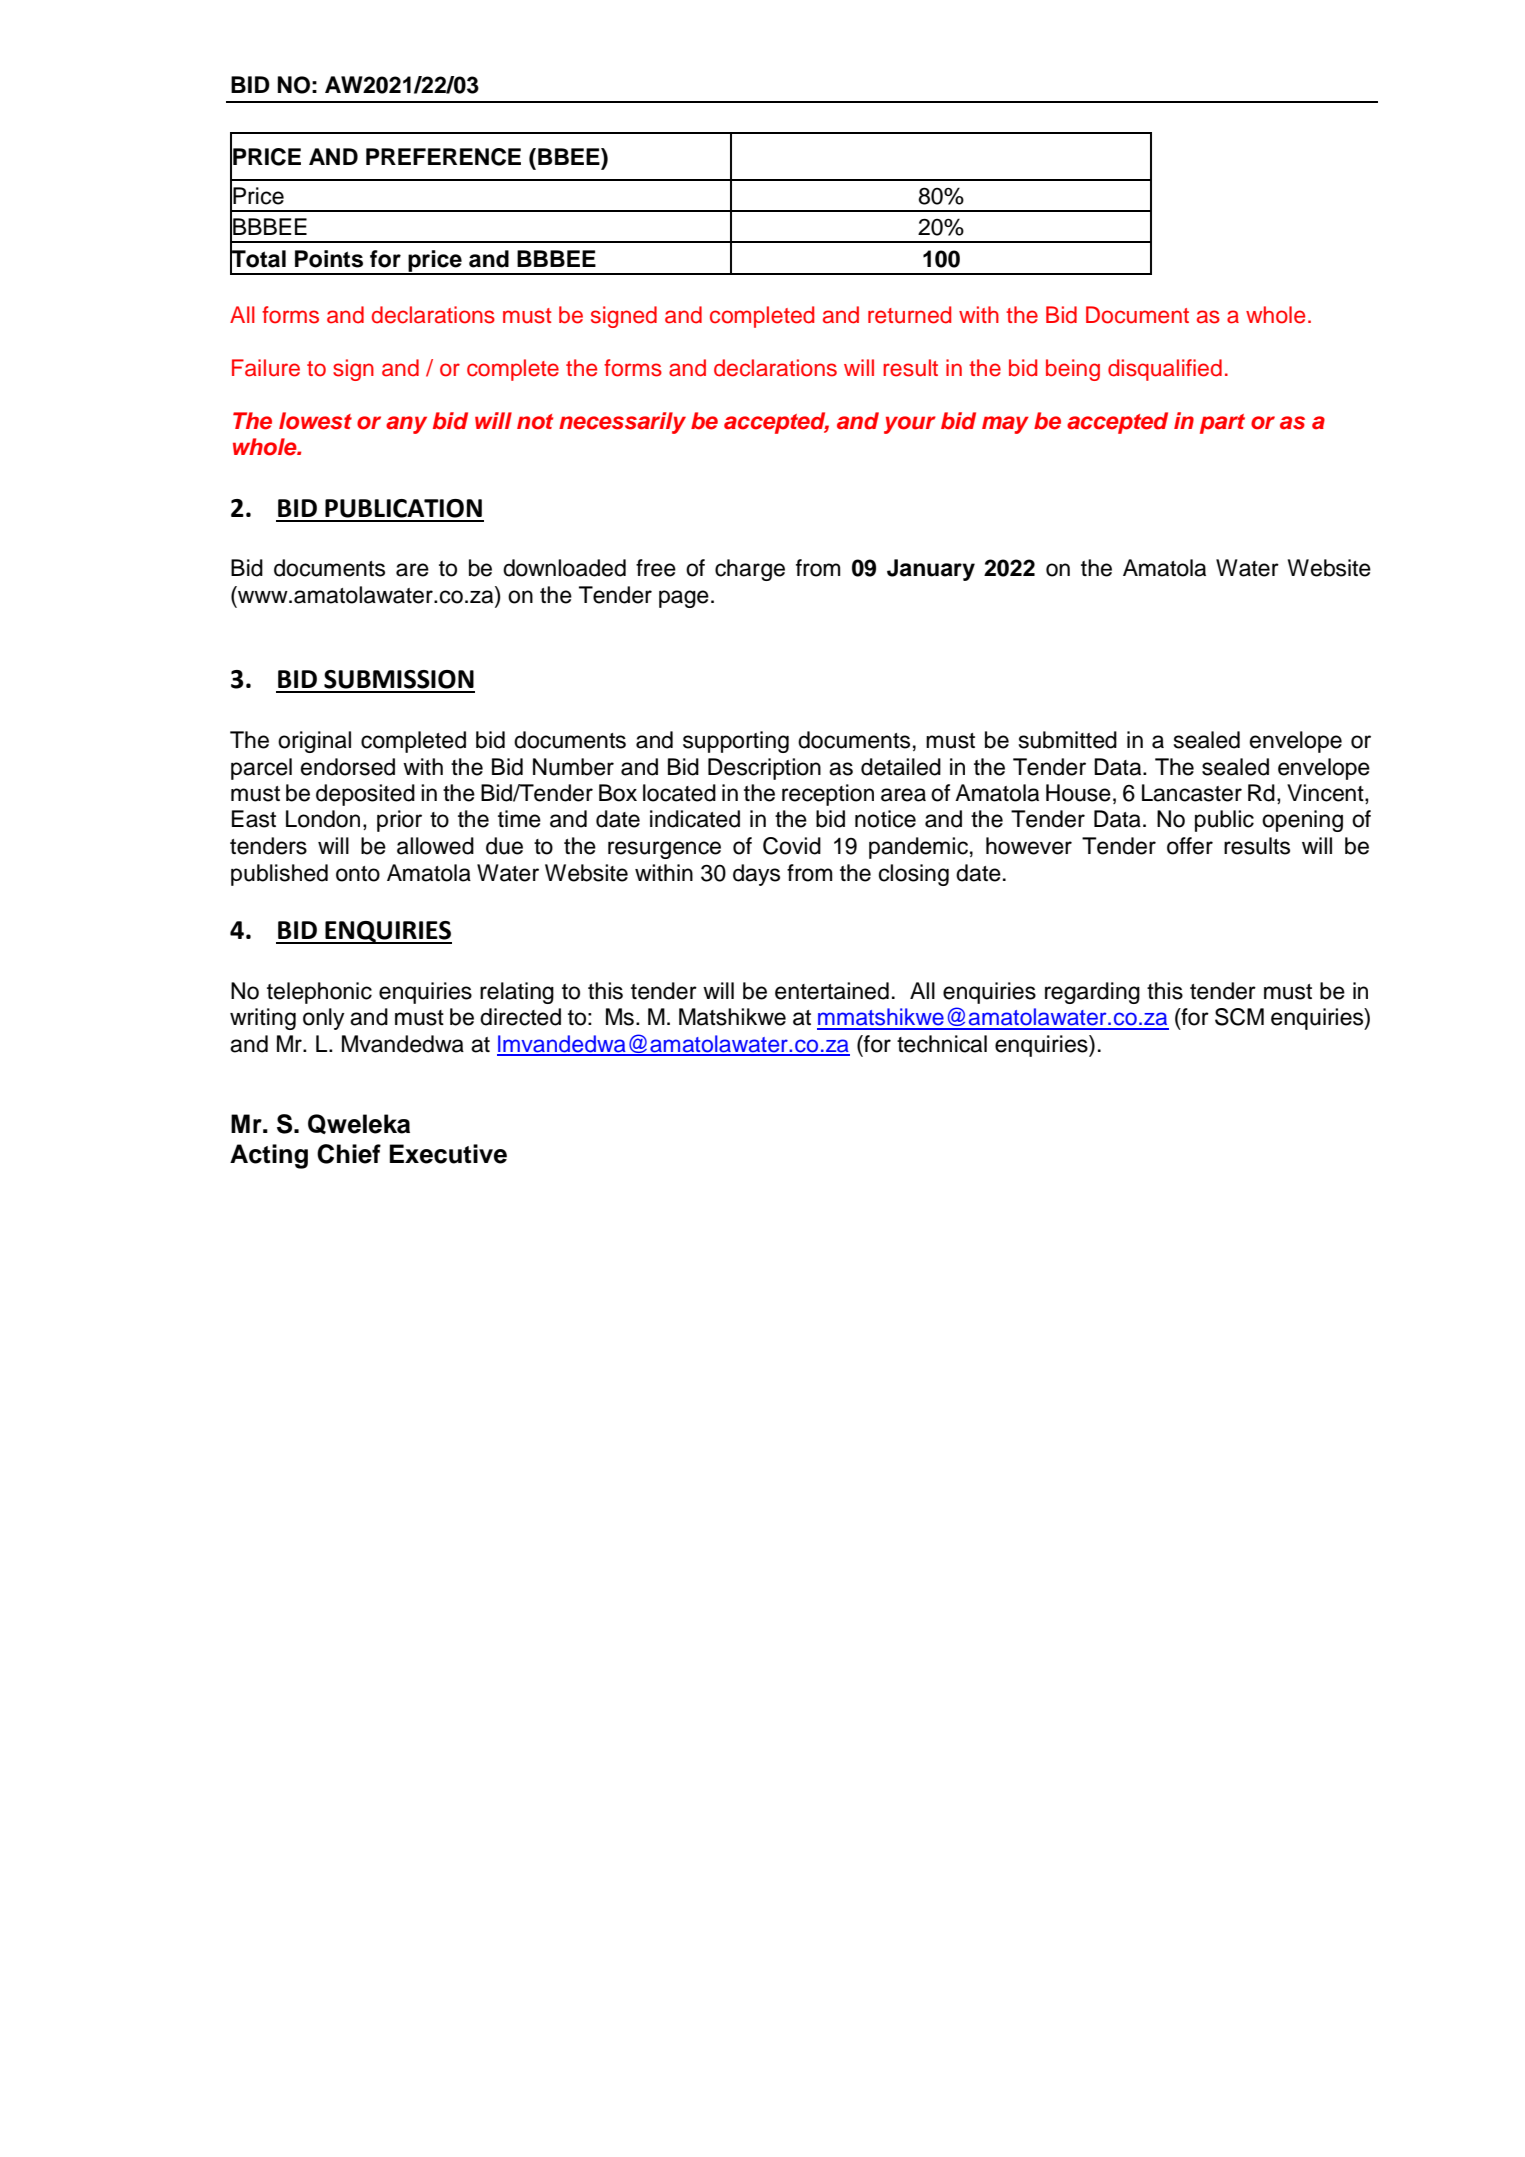 The height and width of the screenshot is (2157, 1525). What do you see at coordinates (942, 1044) in the screenshot?
I see `technical` at bounding box center [942, 1044].
